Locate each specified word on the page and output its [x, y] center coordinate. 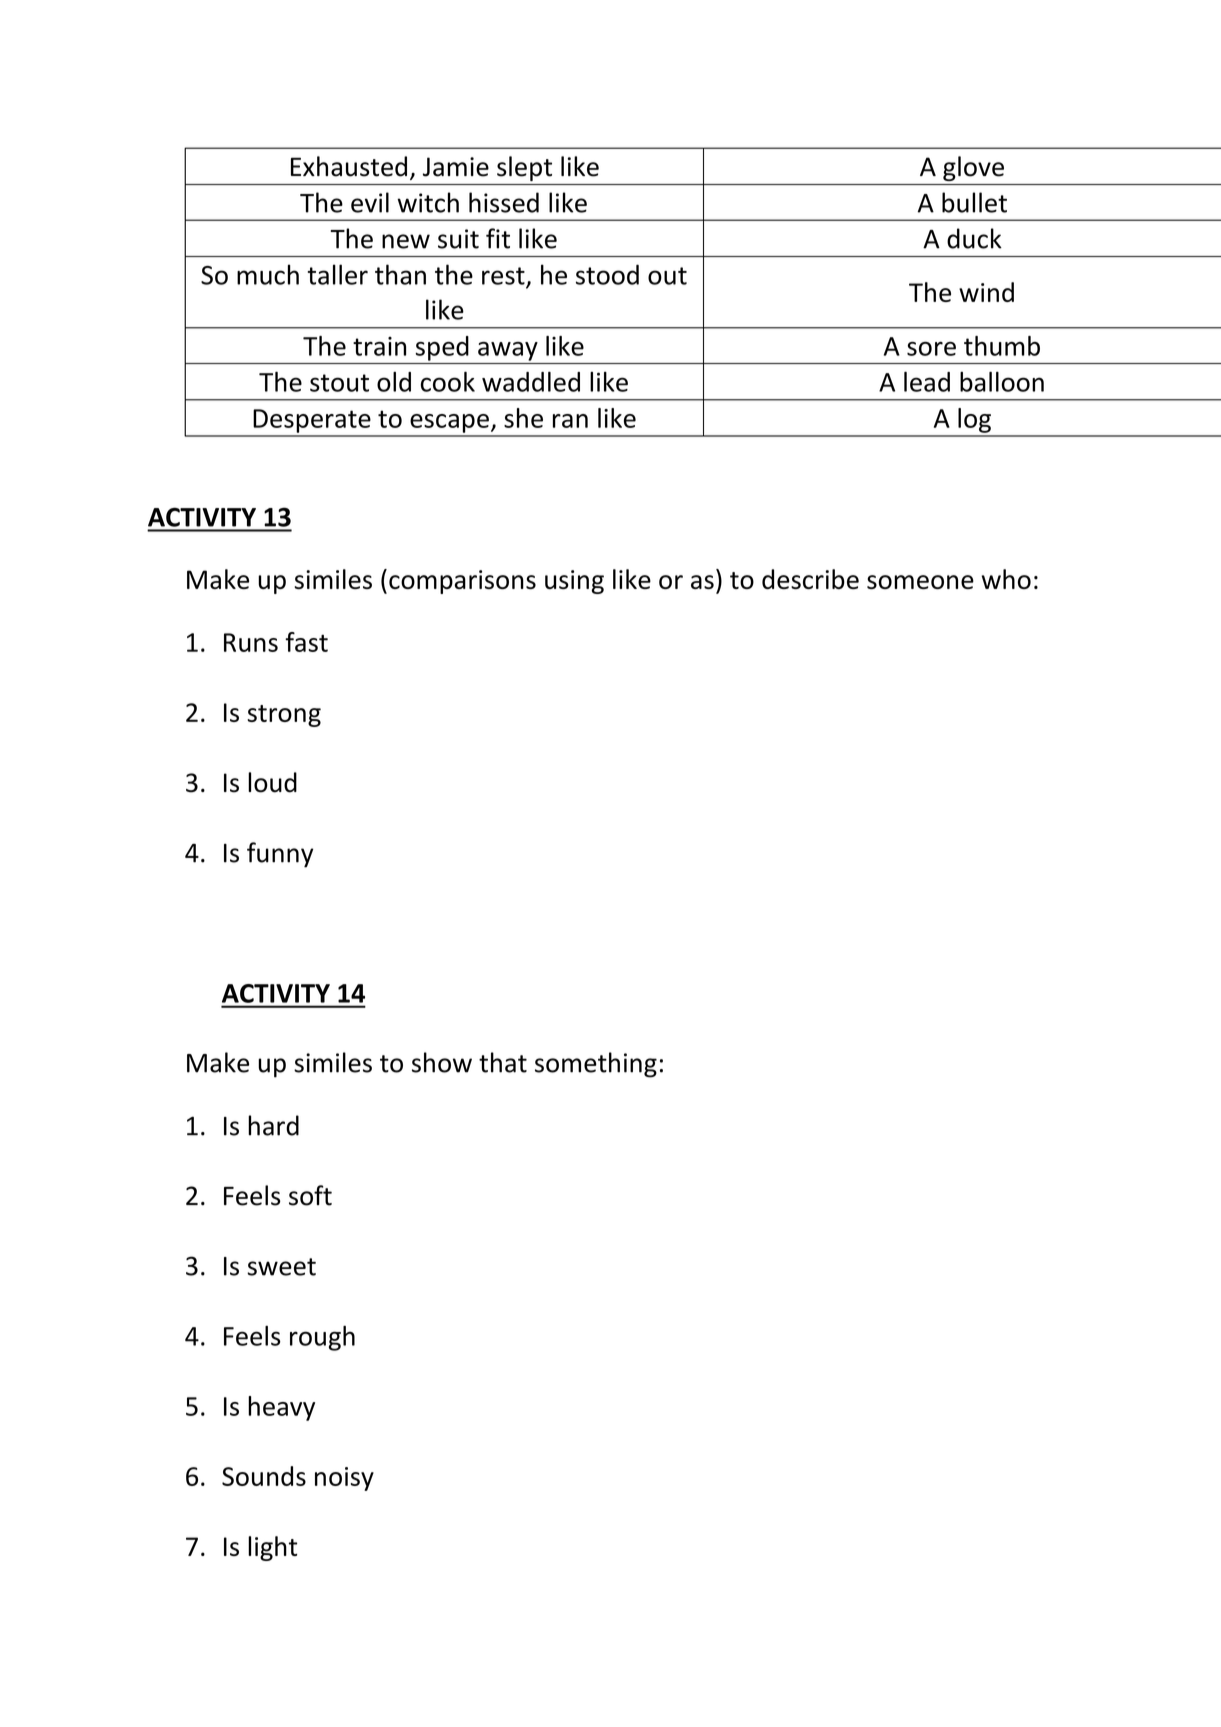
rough [322, 1338]
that [503, 1062]
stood [607, 274]
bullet [974, 202]
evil [370, 202]
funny [280, 855]
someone [920, 582]
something [596, 1065]
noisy [344, 1479]
